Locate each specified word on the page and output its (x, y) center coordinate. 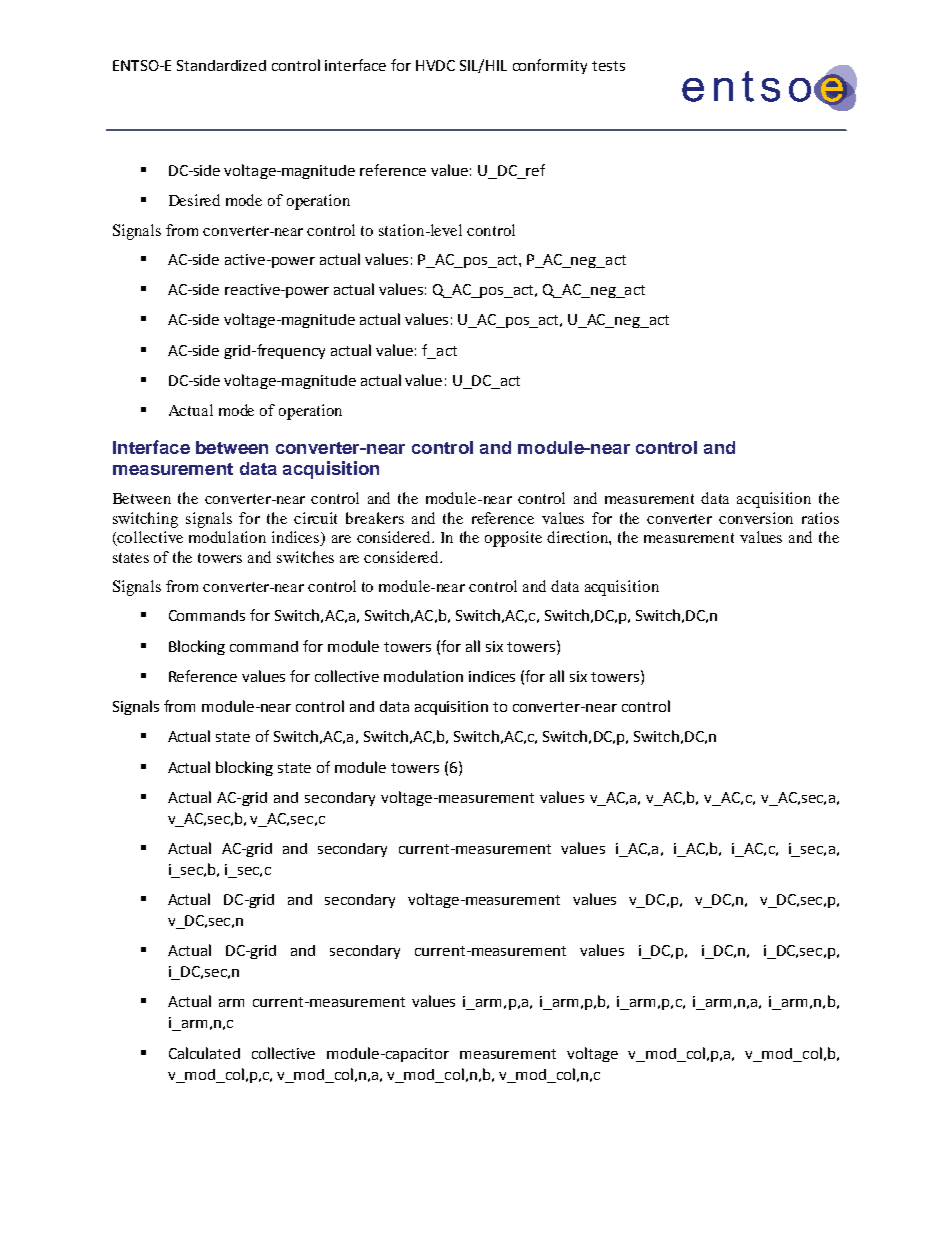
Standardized (221, 65)
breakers (375, 518)
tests (608, 66)
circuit (315, 518)
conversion (756, 518)
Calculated (204, 1053)
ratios (820, 518)
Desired (194, 200)
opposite (513, 539)
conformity (550, 66)
